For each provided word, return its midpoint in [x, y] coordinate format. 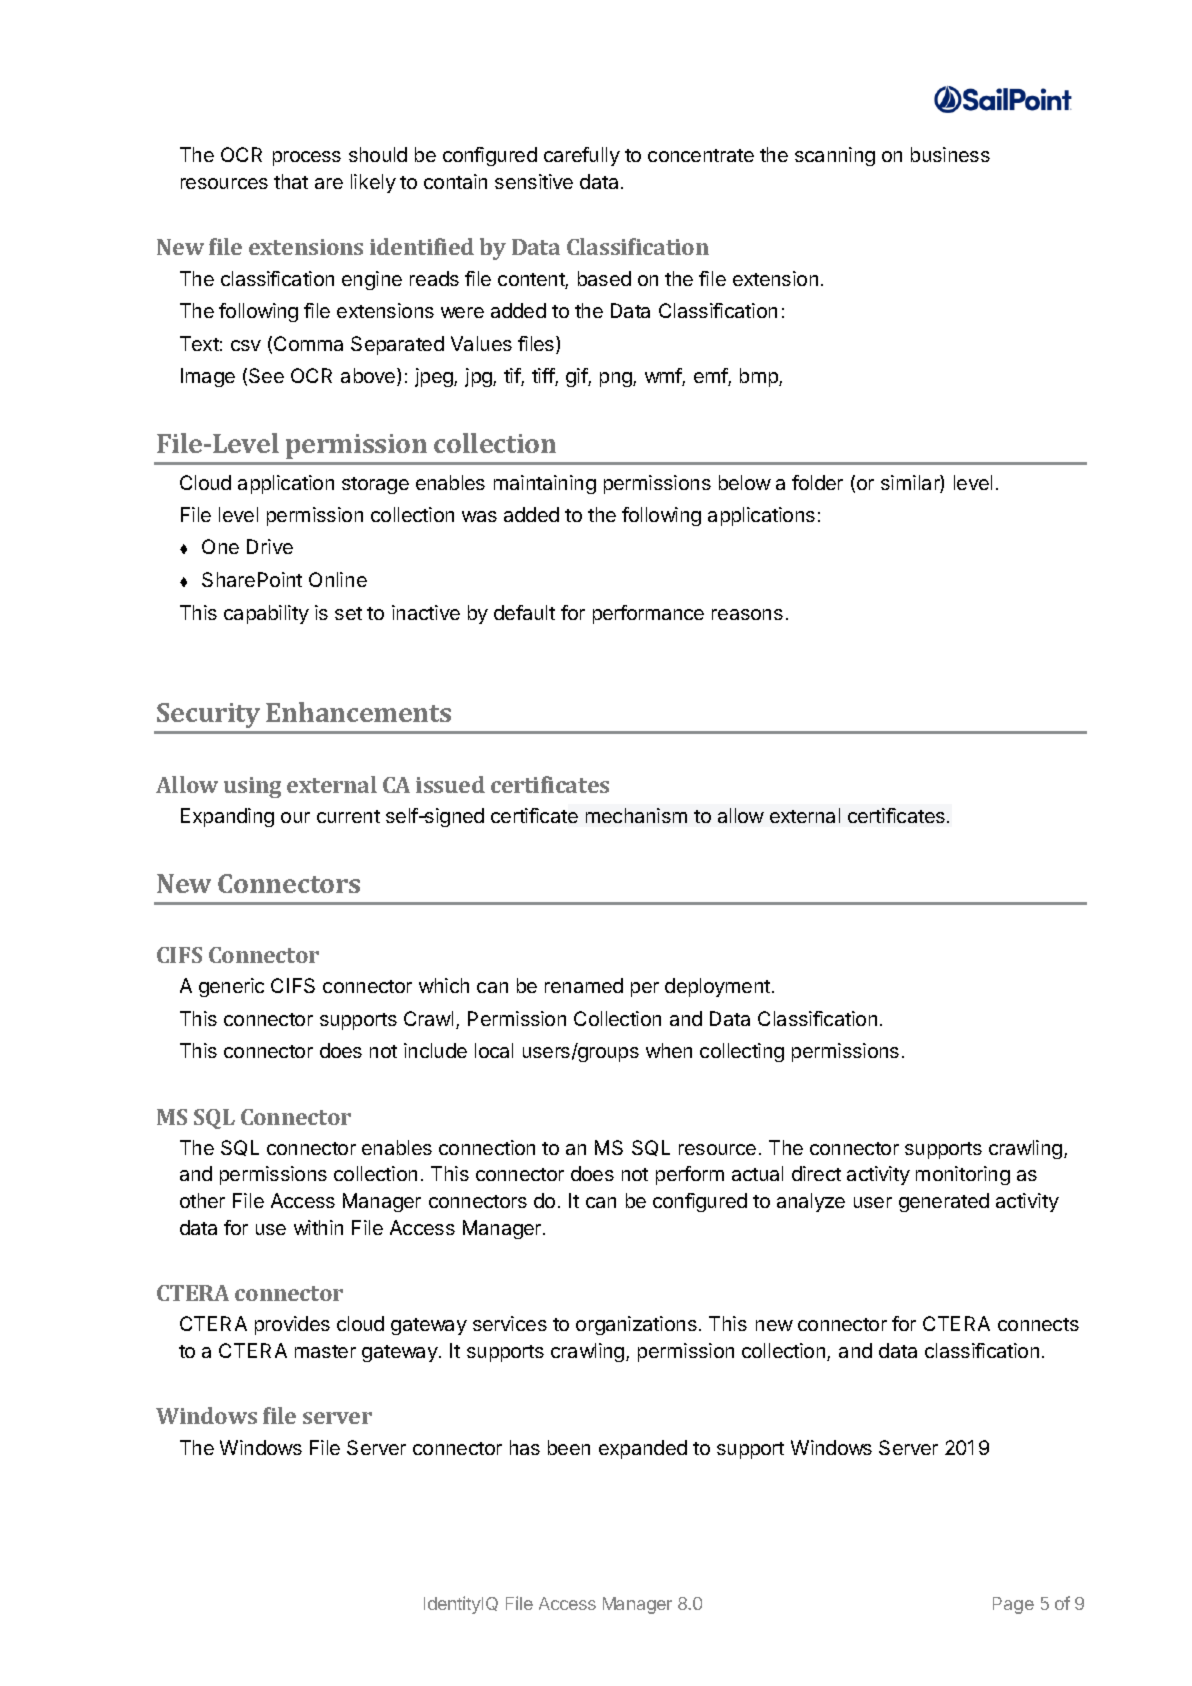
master [325, 1351]
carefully [582, 156]
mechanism [636, 815]
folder [817, 482]
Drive [270, 546]
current [348, 816]
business [950, 154]
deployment [717, 987]
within [318, 1227]
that [291, 181]
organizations [636, 1325]
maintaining [545, 484]
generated [944, 1202]
